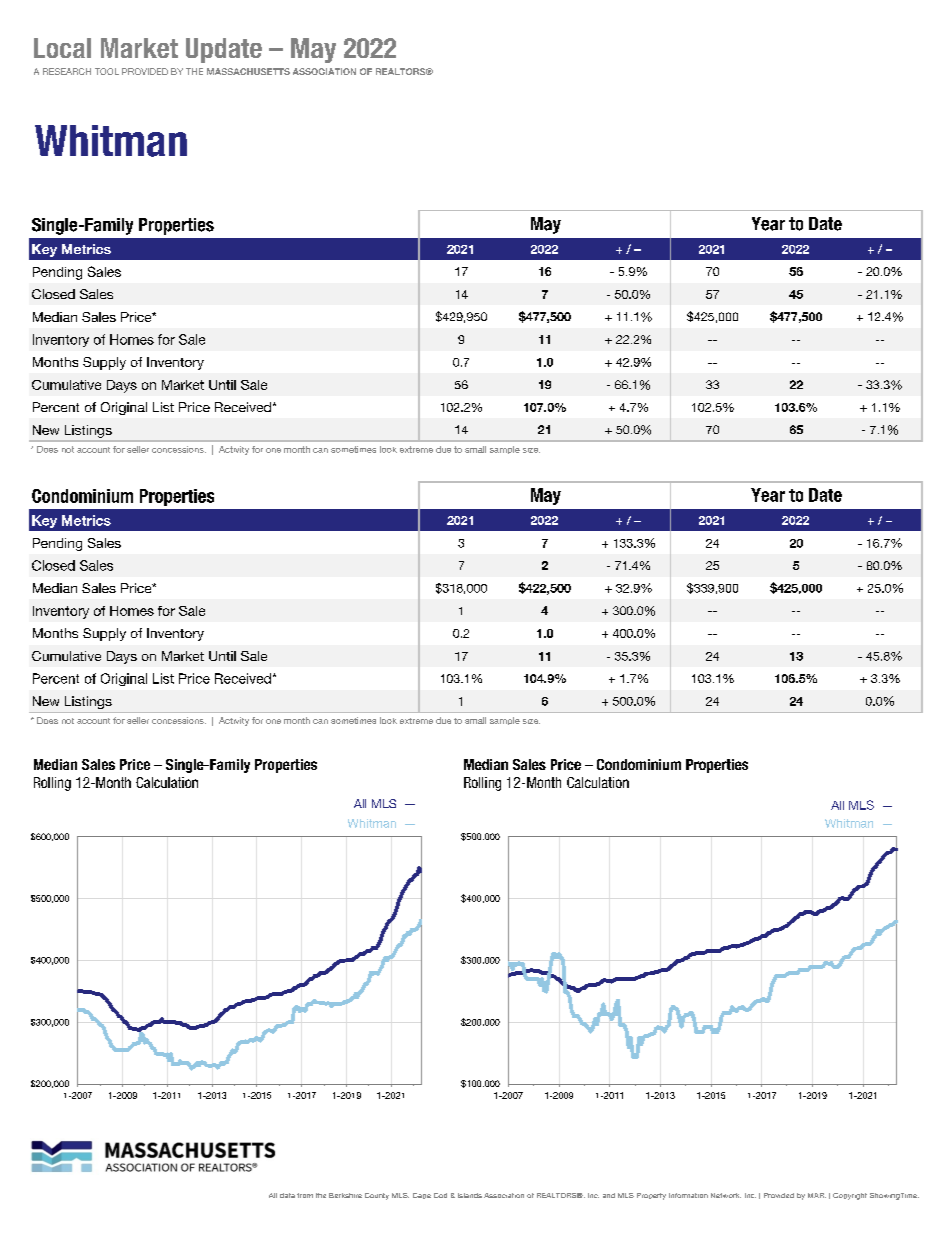 This image has height=1233, width=952. I want to click on Cape, so click(422, 1196).
